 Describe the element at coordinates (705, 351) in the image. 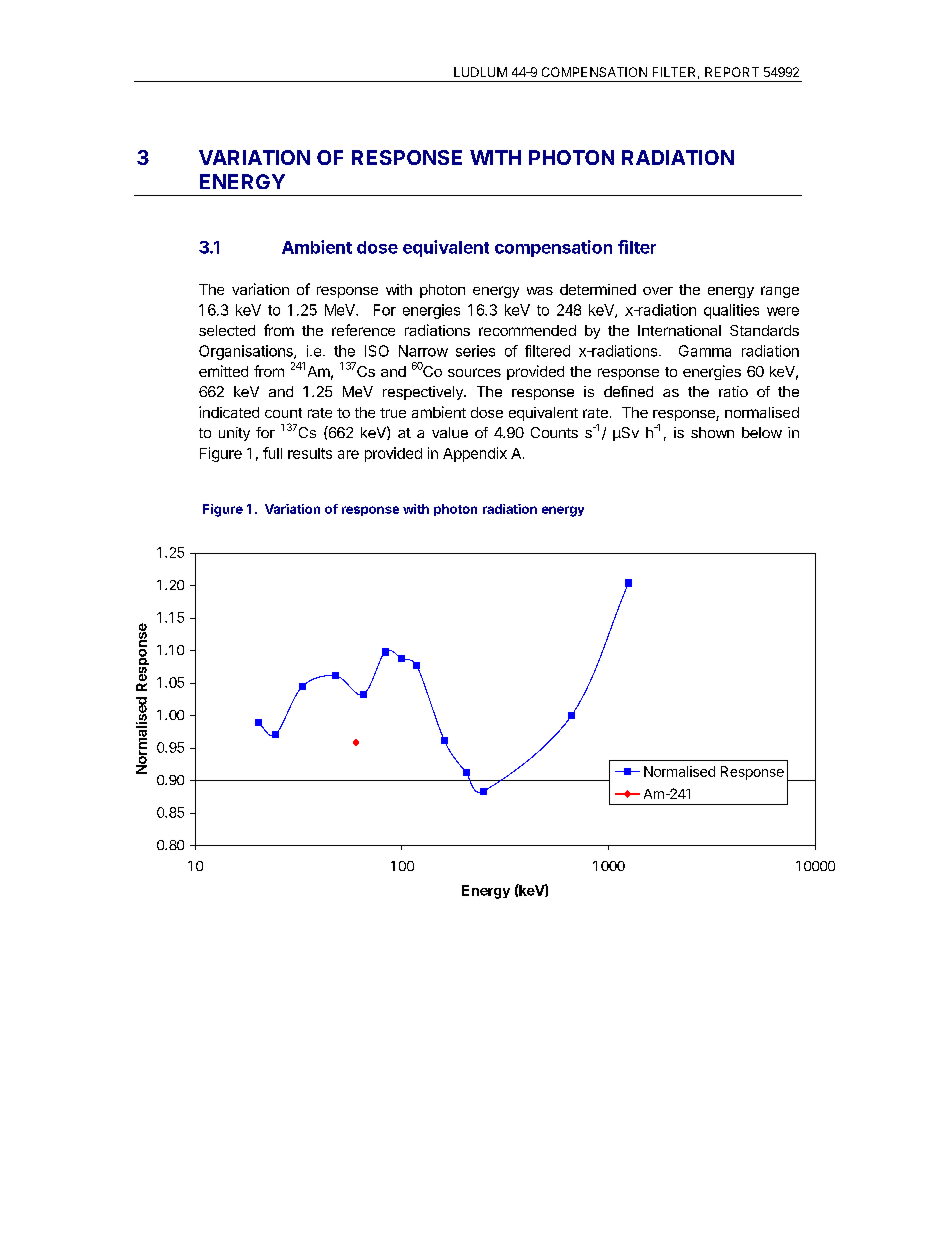

I see `Gamma` at that location.
